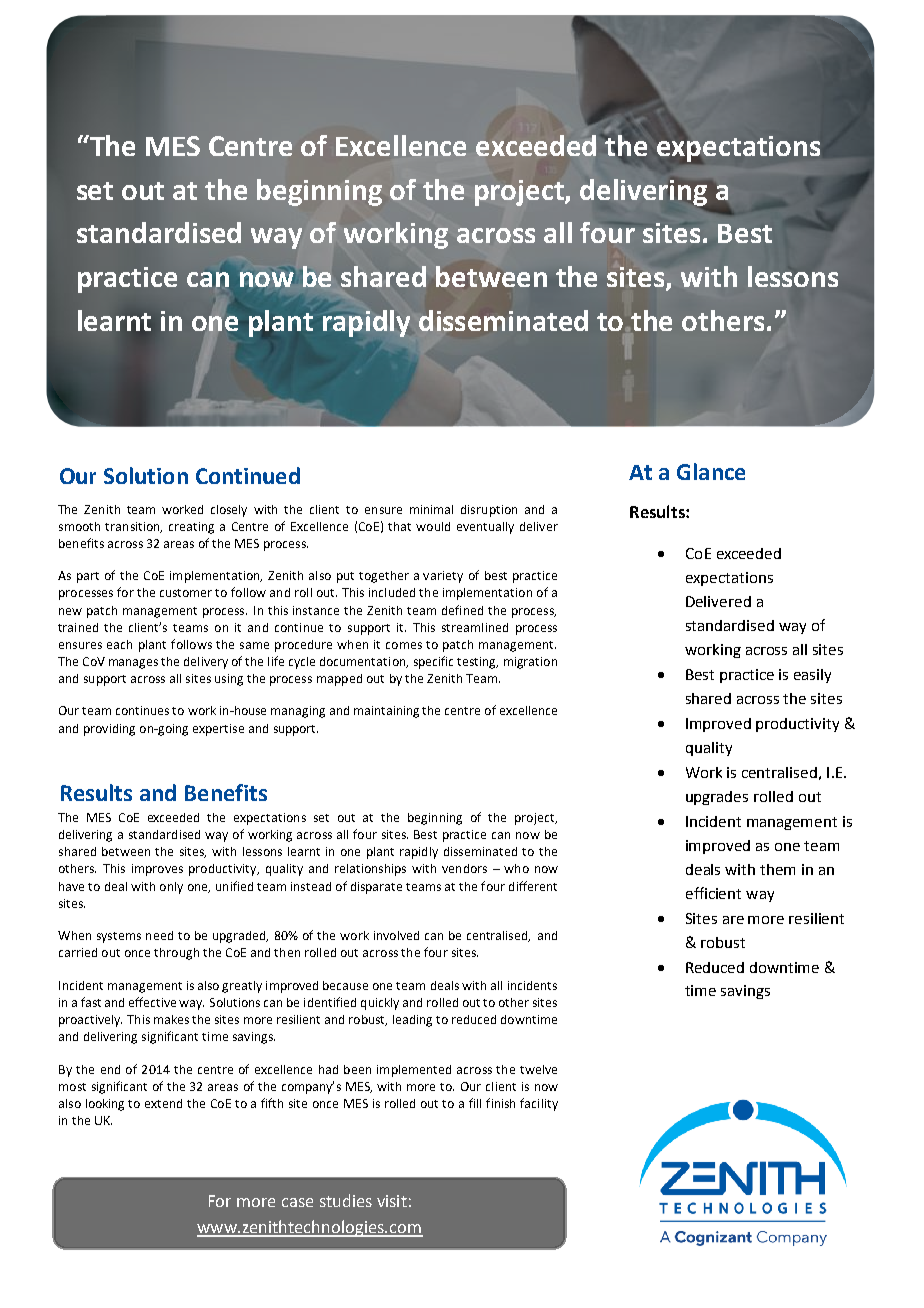 The height and width of the screenshot is (1308, 924). What do you see at coordinates (297, 1202) in the screenshot?
I see `case` at bounding box center [297, 1202].
